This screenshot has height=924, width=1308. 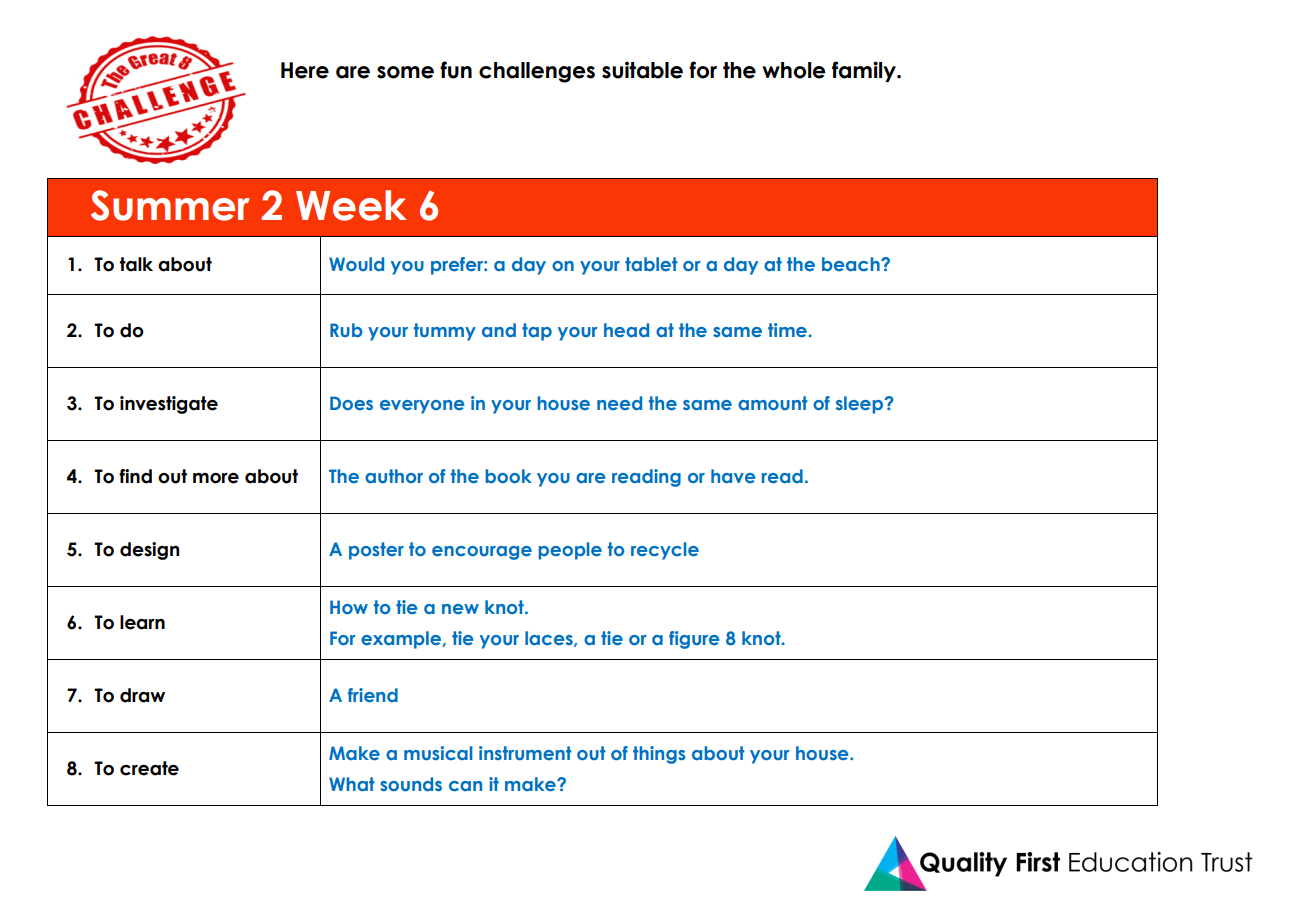 What do you see at coordinates (694, 640) in the screenshot?
I see `figure` at bounding box center [694, 640].
